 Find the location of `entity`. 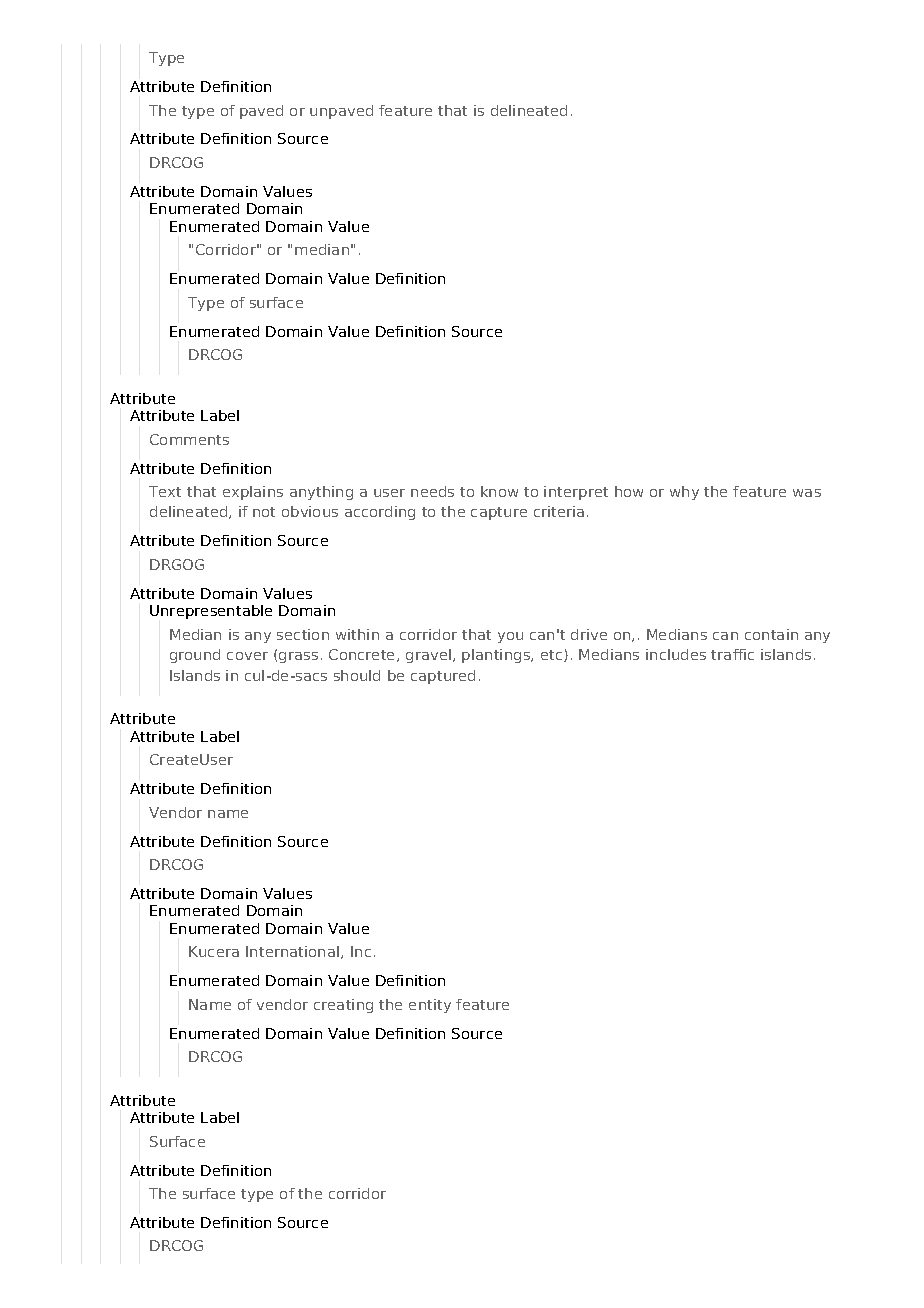

entity is located at coordinates (430, 1006).
